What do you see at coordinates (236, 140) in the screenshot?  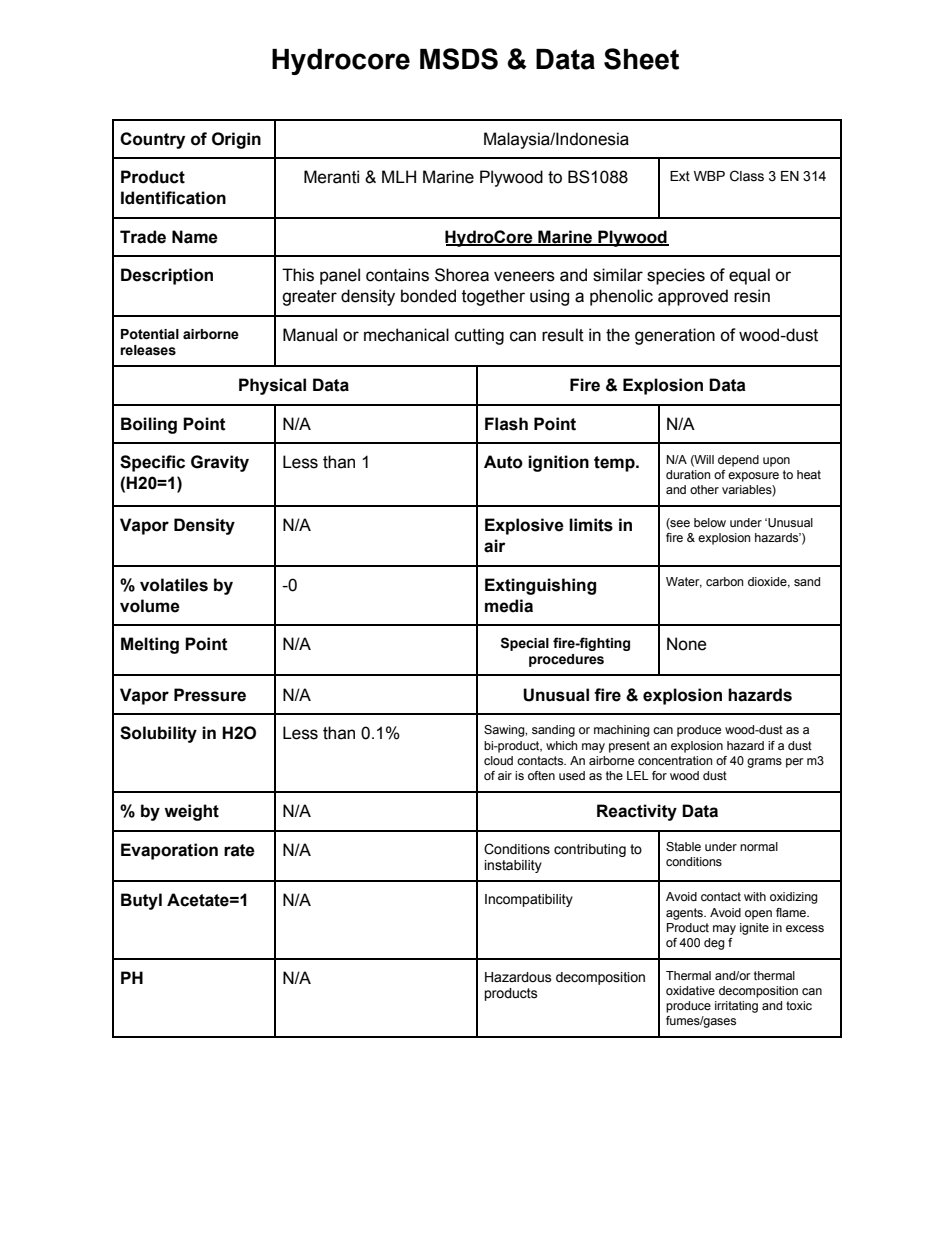 I see `Origin` at bounding box center [236, 140].
